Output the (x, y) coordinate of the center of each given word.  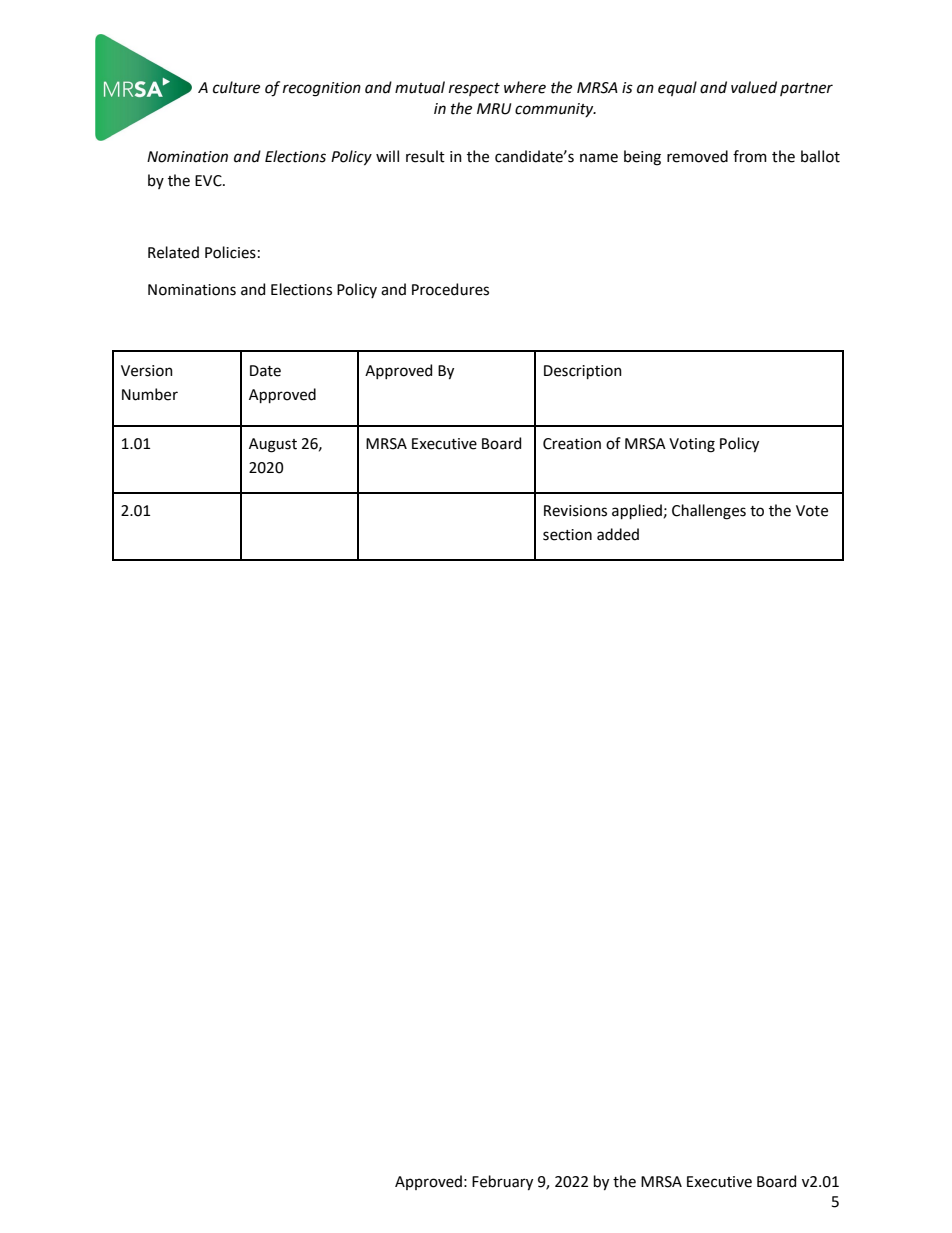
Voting (692, 445)
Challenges (709, 512)
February (502, 1183)
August (273, 445)
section (567, 535)
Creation (572, 444)
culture (236, 87)
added (618, 534)
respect (474, 89)
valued (754, 87)
